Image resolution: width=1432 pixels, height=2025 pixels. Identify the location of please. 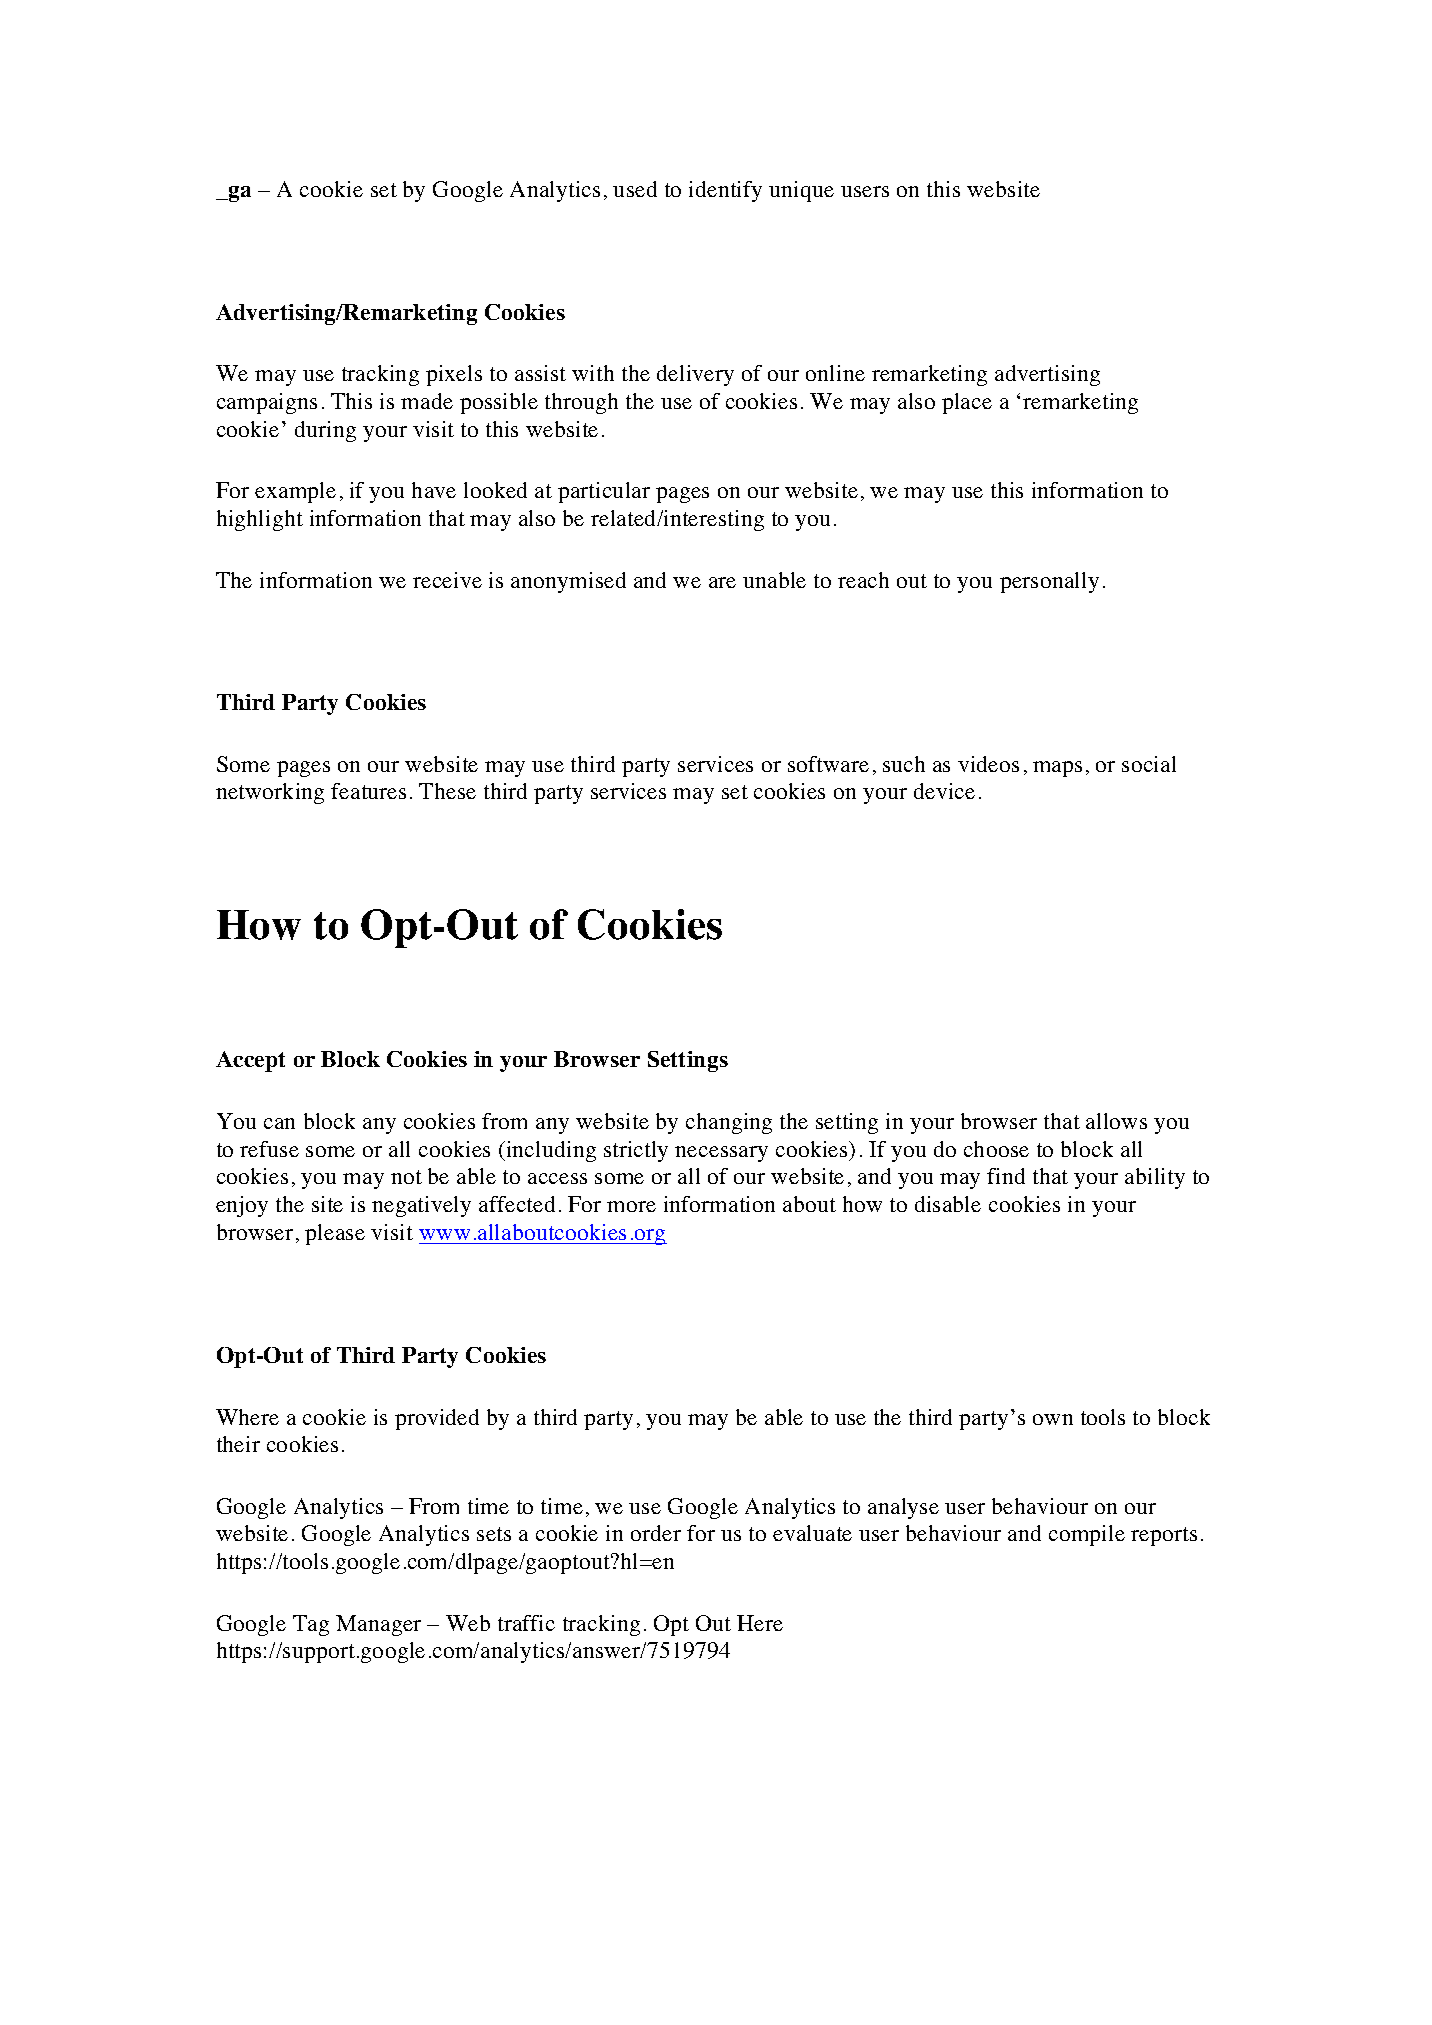
(335, 1234).
